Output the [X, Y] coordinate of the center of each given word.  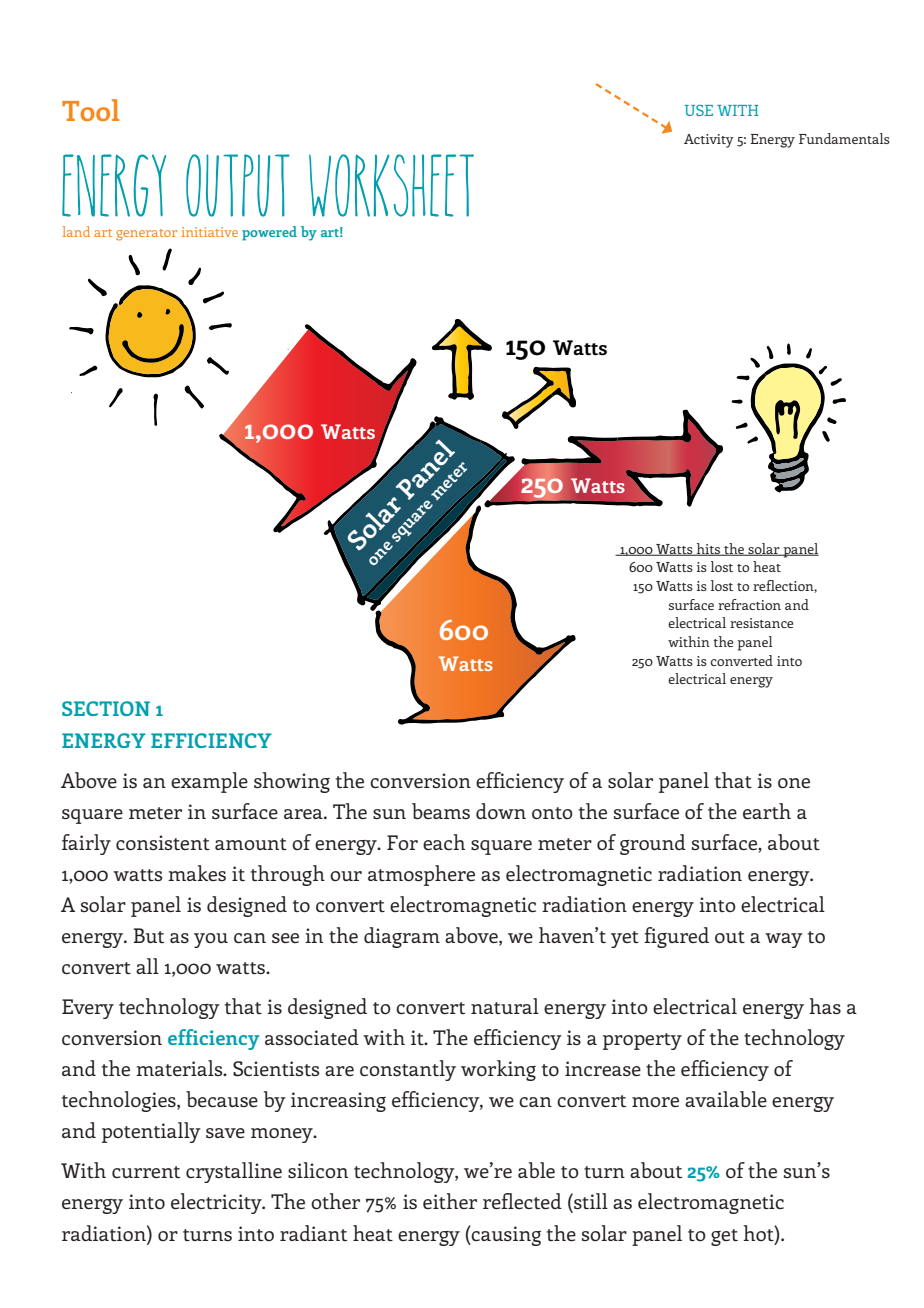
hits [709, 549]
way [784, 940]
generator [146, 235]
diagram [402, 937]
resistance [762, 623]
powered [269, 233]
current [146, 1172]
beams [441, 811]
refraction [749, 604]
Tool [90, 110]
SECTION [106, 708]
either [450, 1201]
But [148, 935]
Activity [709, 141]
